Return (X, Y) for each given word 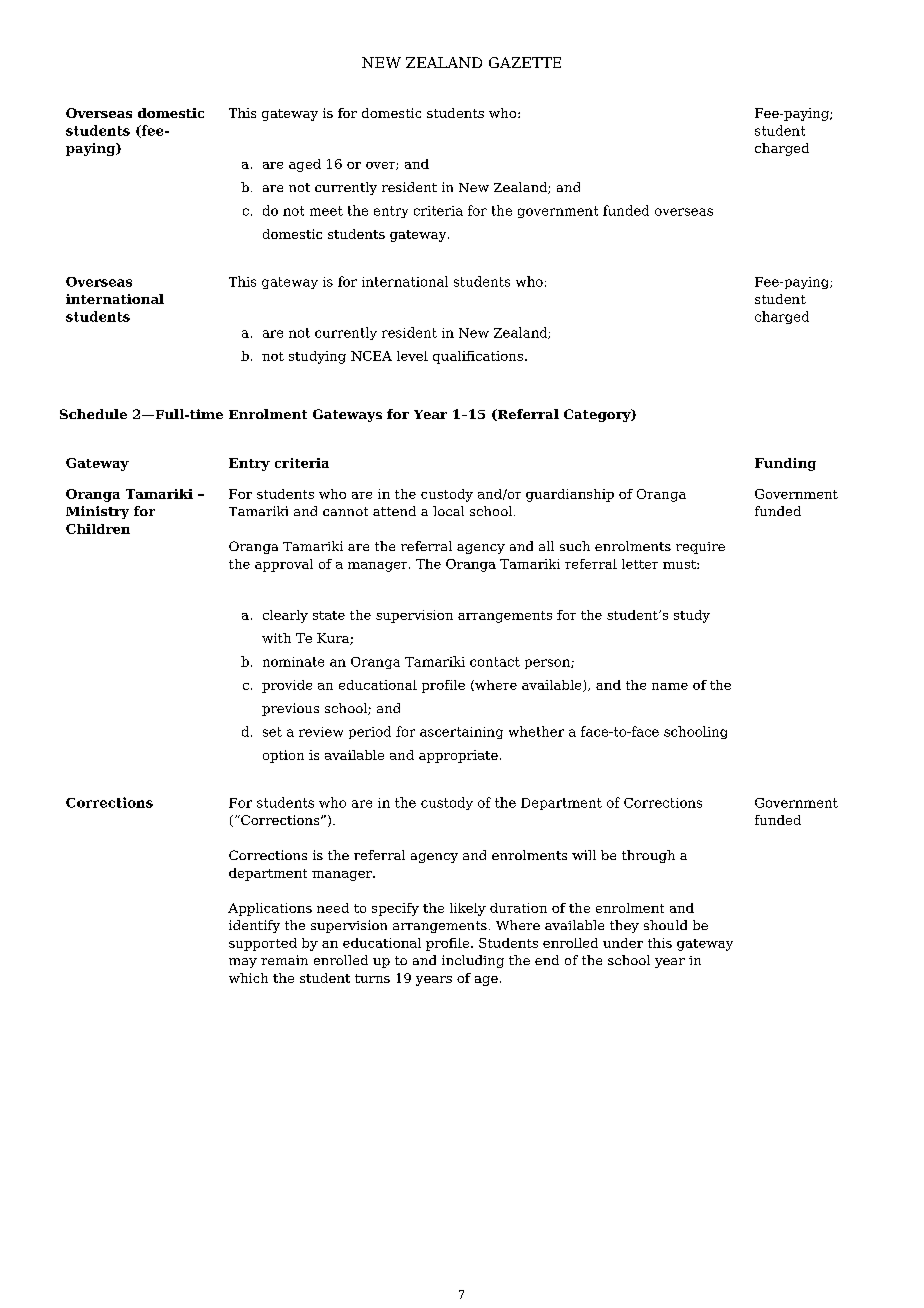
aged (305, 165)
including (473, 961)
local (448, 511)
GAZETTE (525, 62)
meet (326, 211)
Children (98, 529)
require (700, 548)
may (243, 963)
